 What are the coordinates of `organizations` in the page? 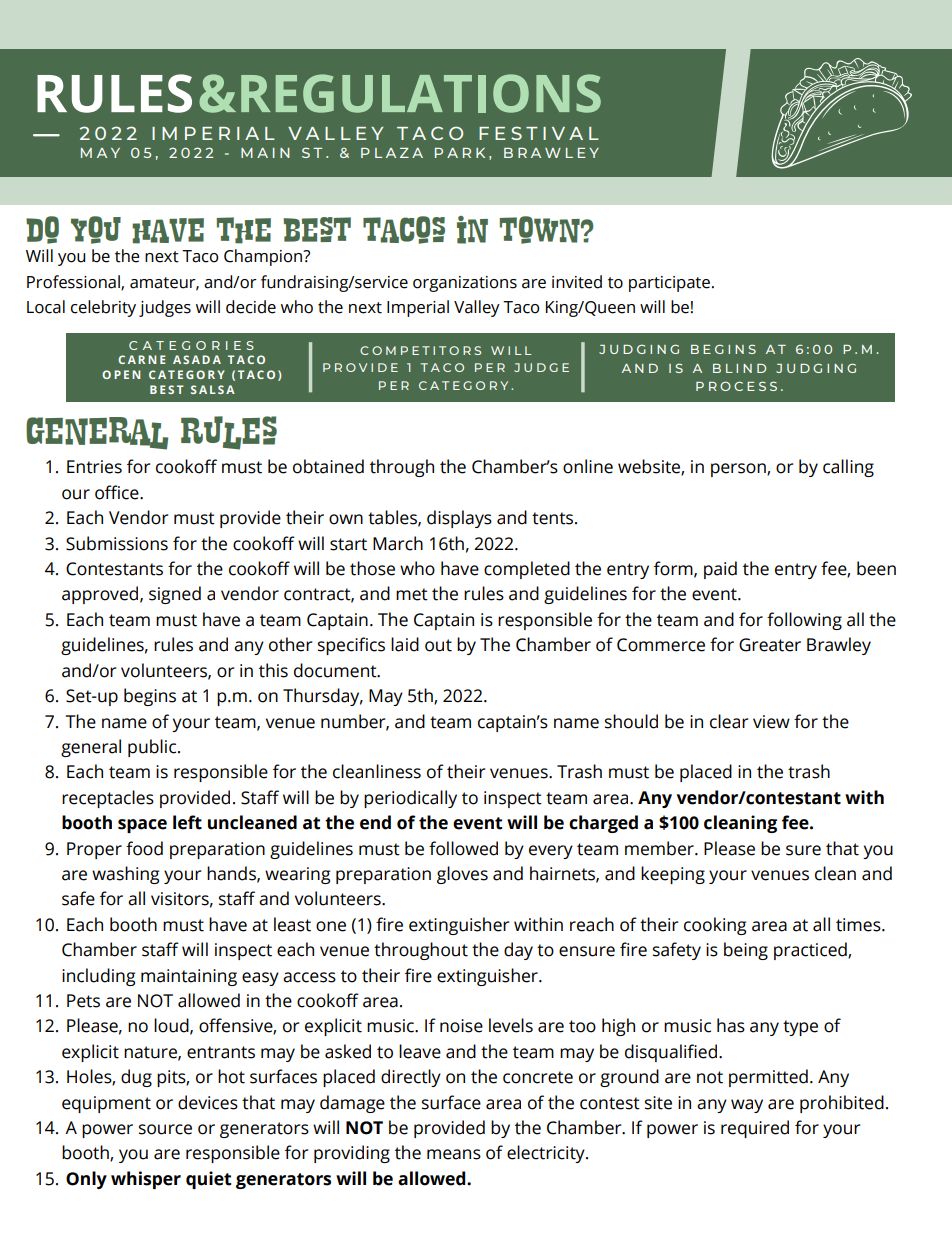 It's located at (465, 284).
